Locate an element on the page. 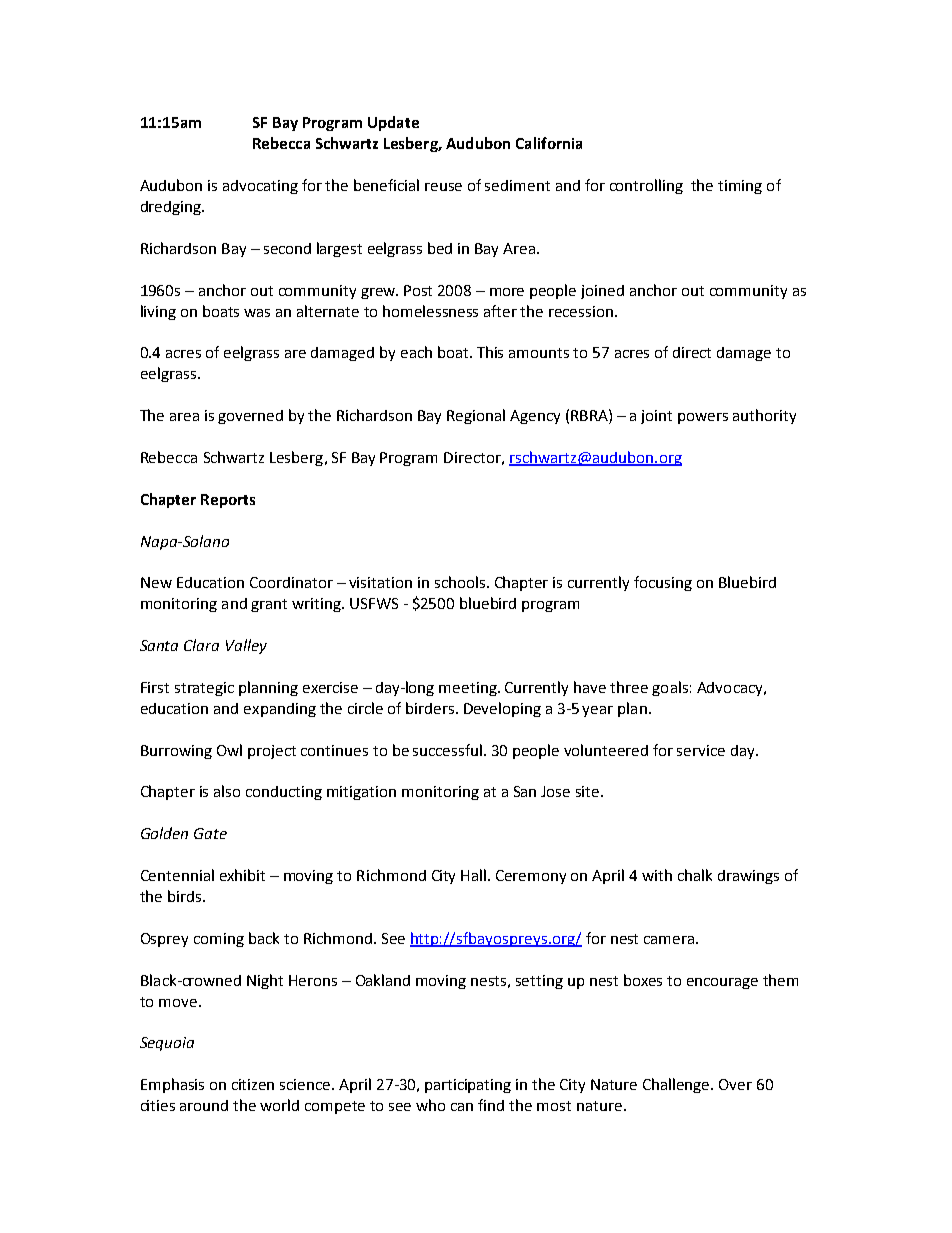 The height and width of the document is (1233, 952). encourage is located at coordinates (722, 983).
